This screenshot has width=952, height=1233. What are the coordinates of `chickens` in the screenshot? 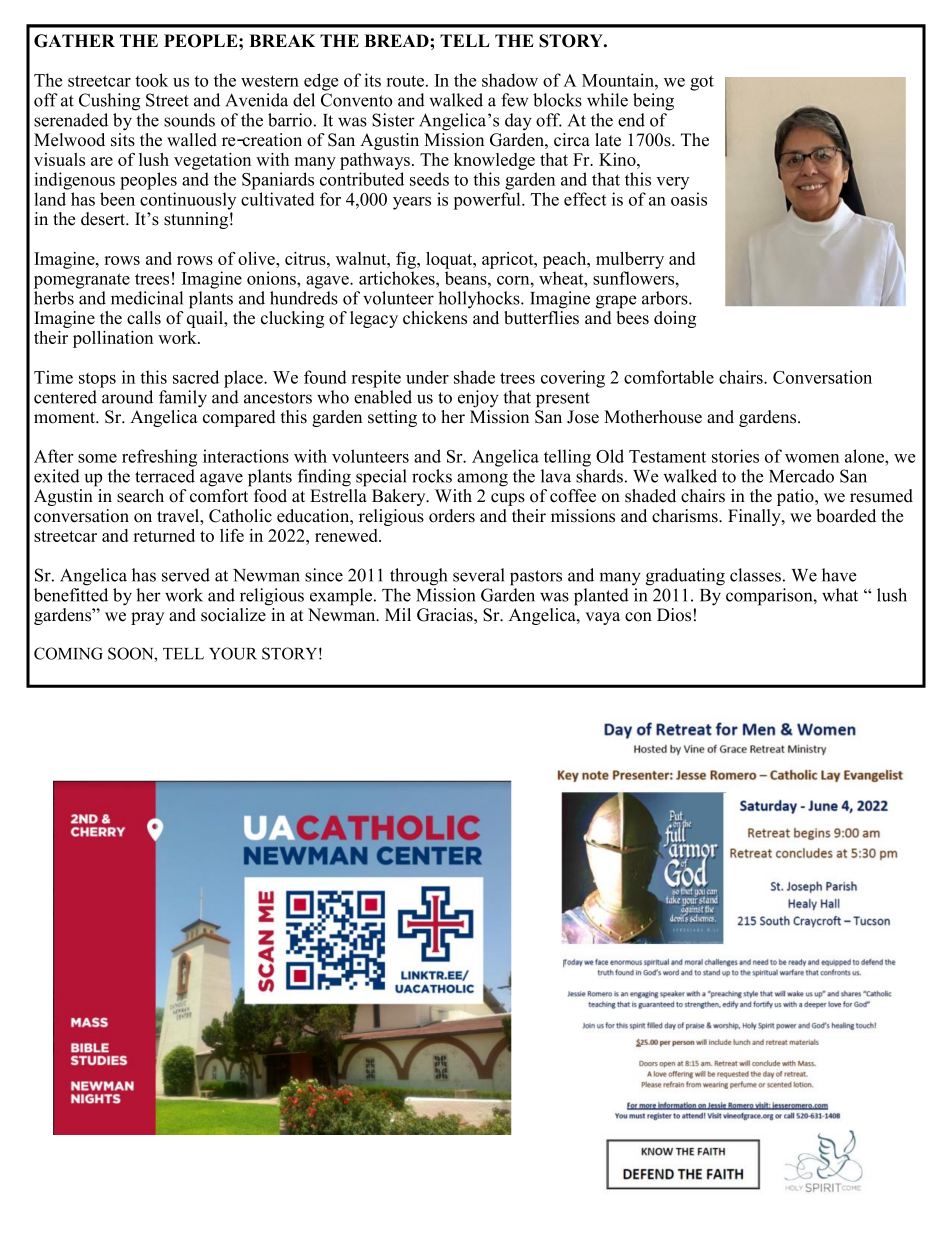 It's located at (435, 318).
